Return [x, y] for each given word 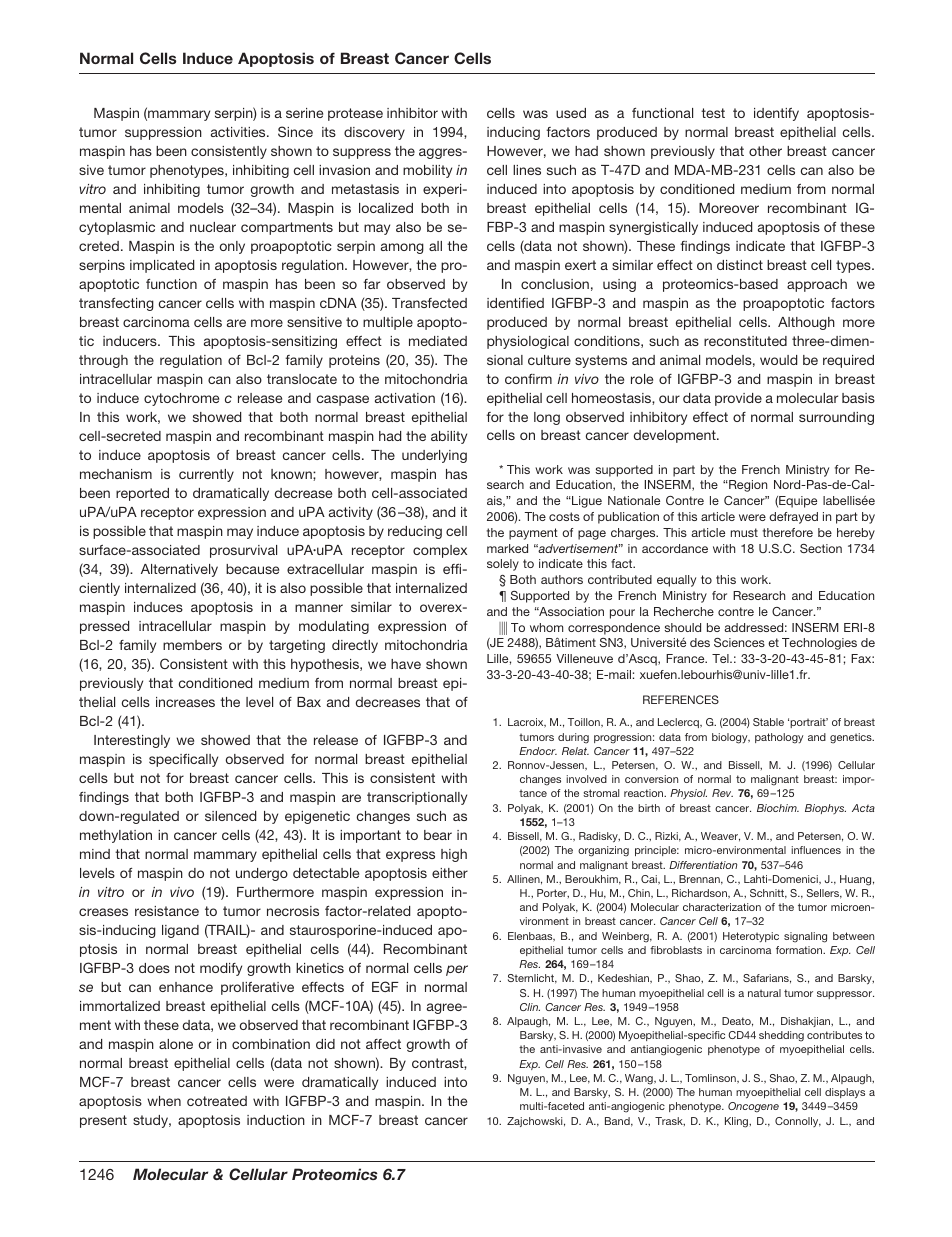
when [164, 1101]
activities [239, 132]
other [765, 151]
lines [527, 170]
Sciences [739, 642]
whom [546, 627]
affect [383, 1044]
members [192, 645]
